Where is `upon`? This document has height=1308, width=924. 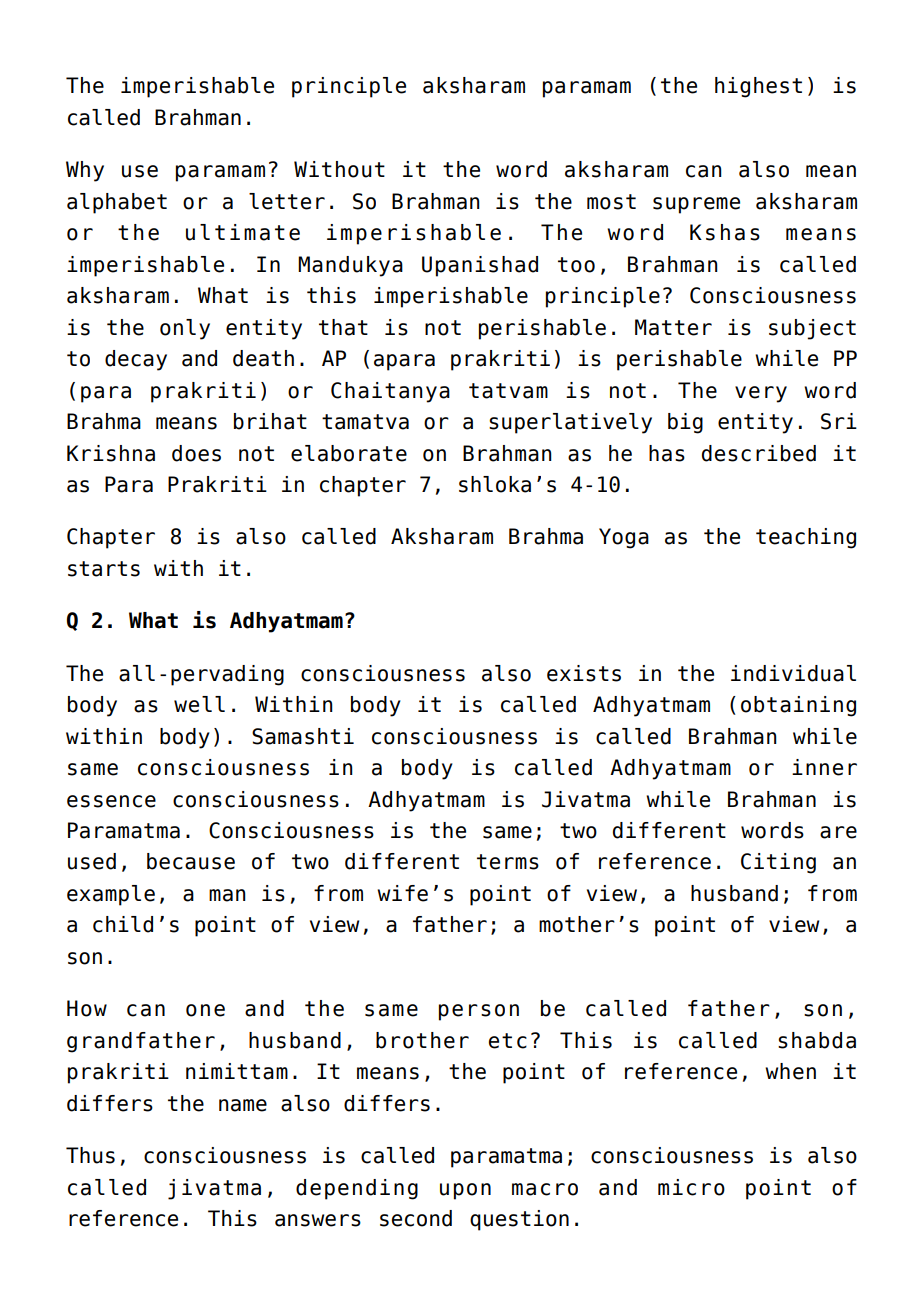
upon is located at coordinates (465, 1191).
